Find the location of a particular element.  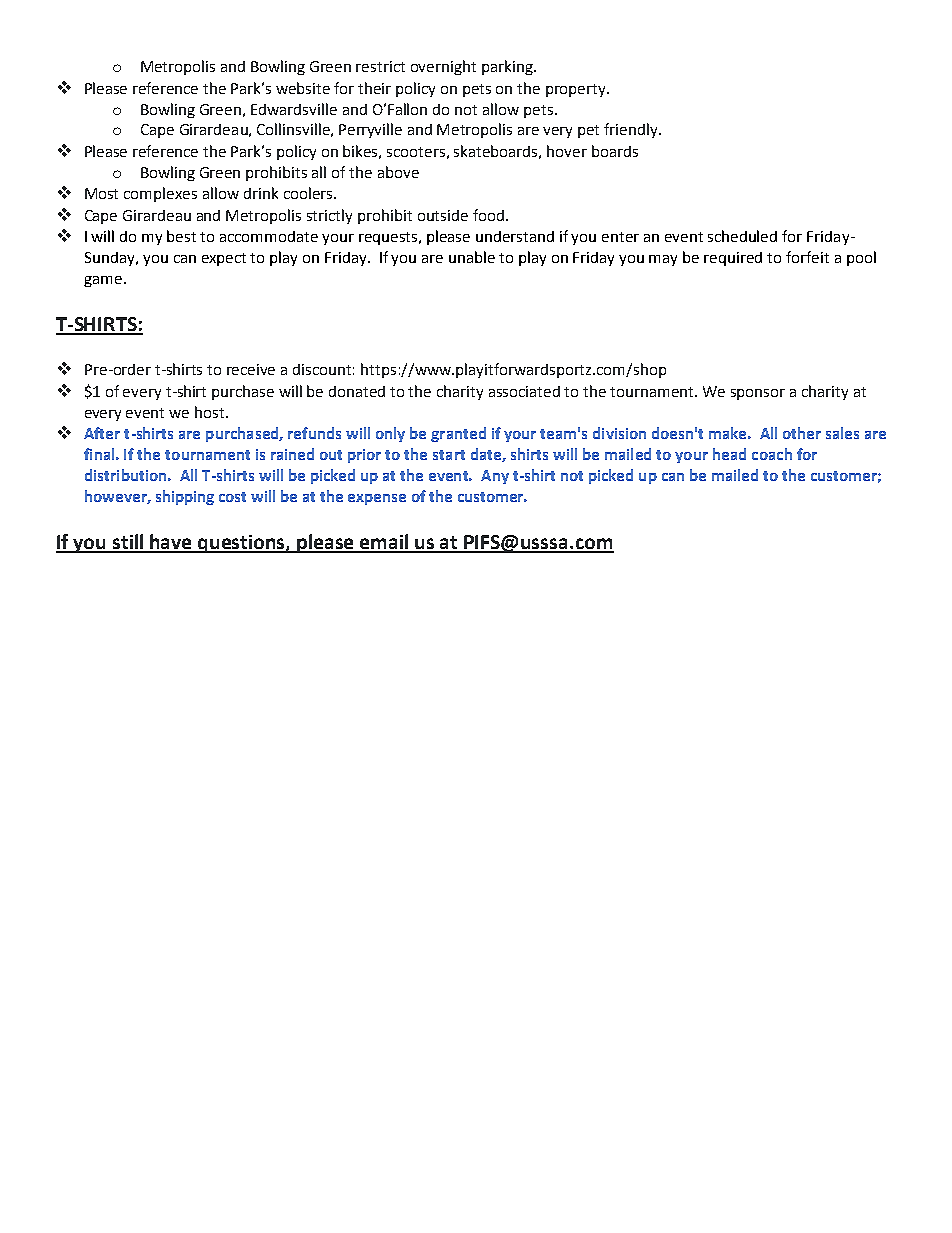

email is located at coordinates (384, 543).
